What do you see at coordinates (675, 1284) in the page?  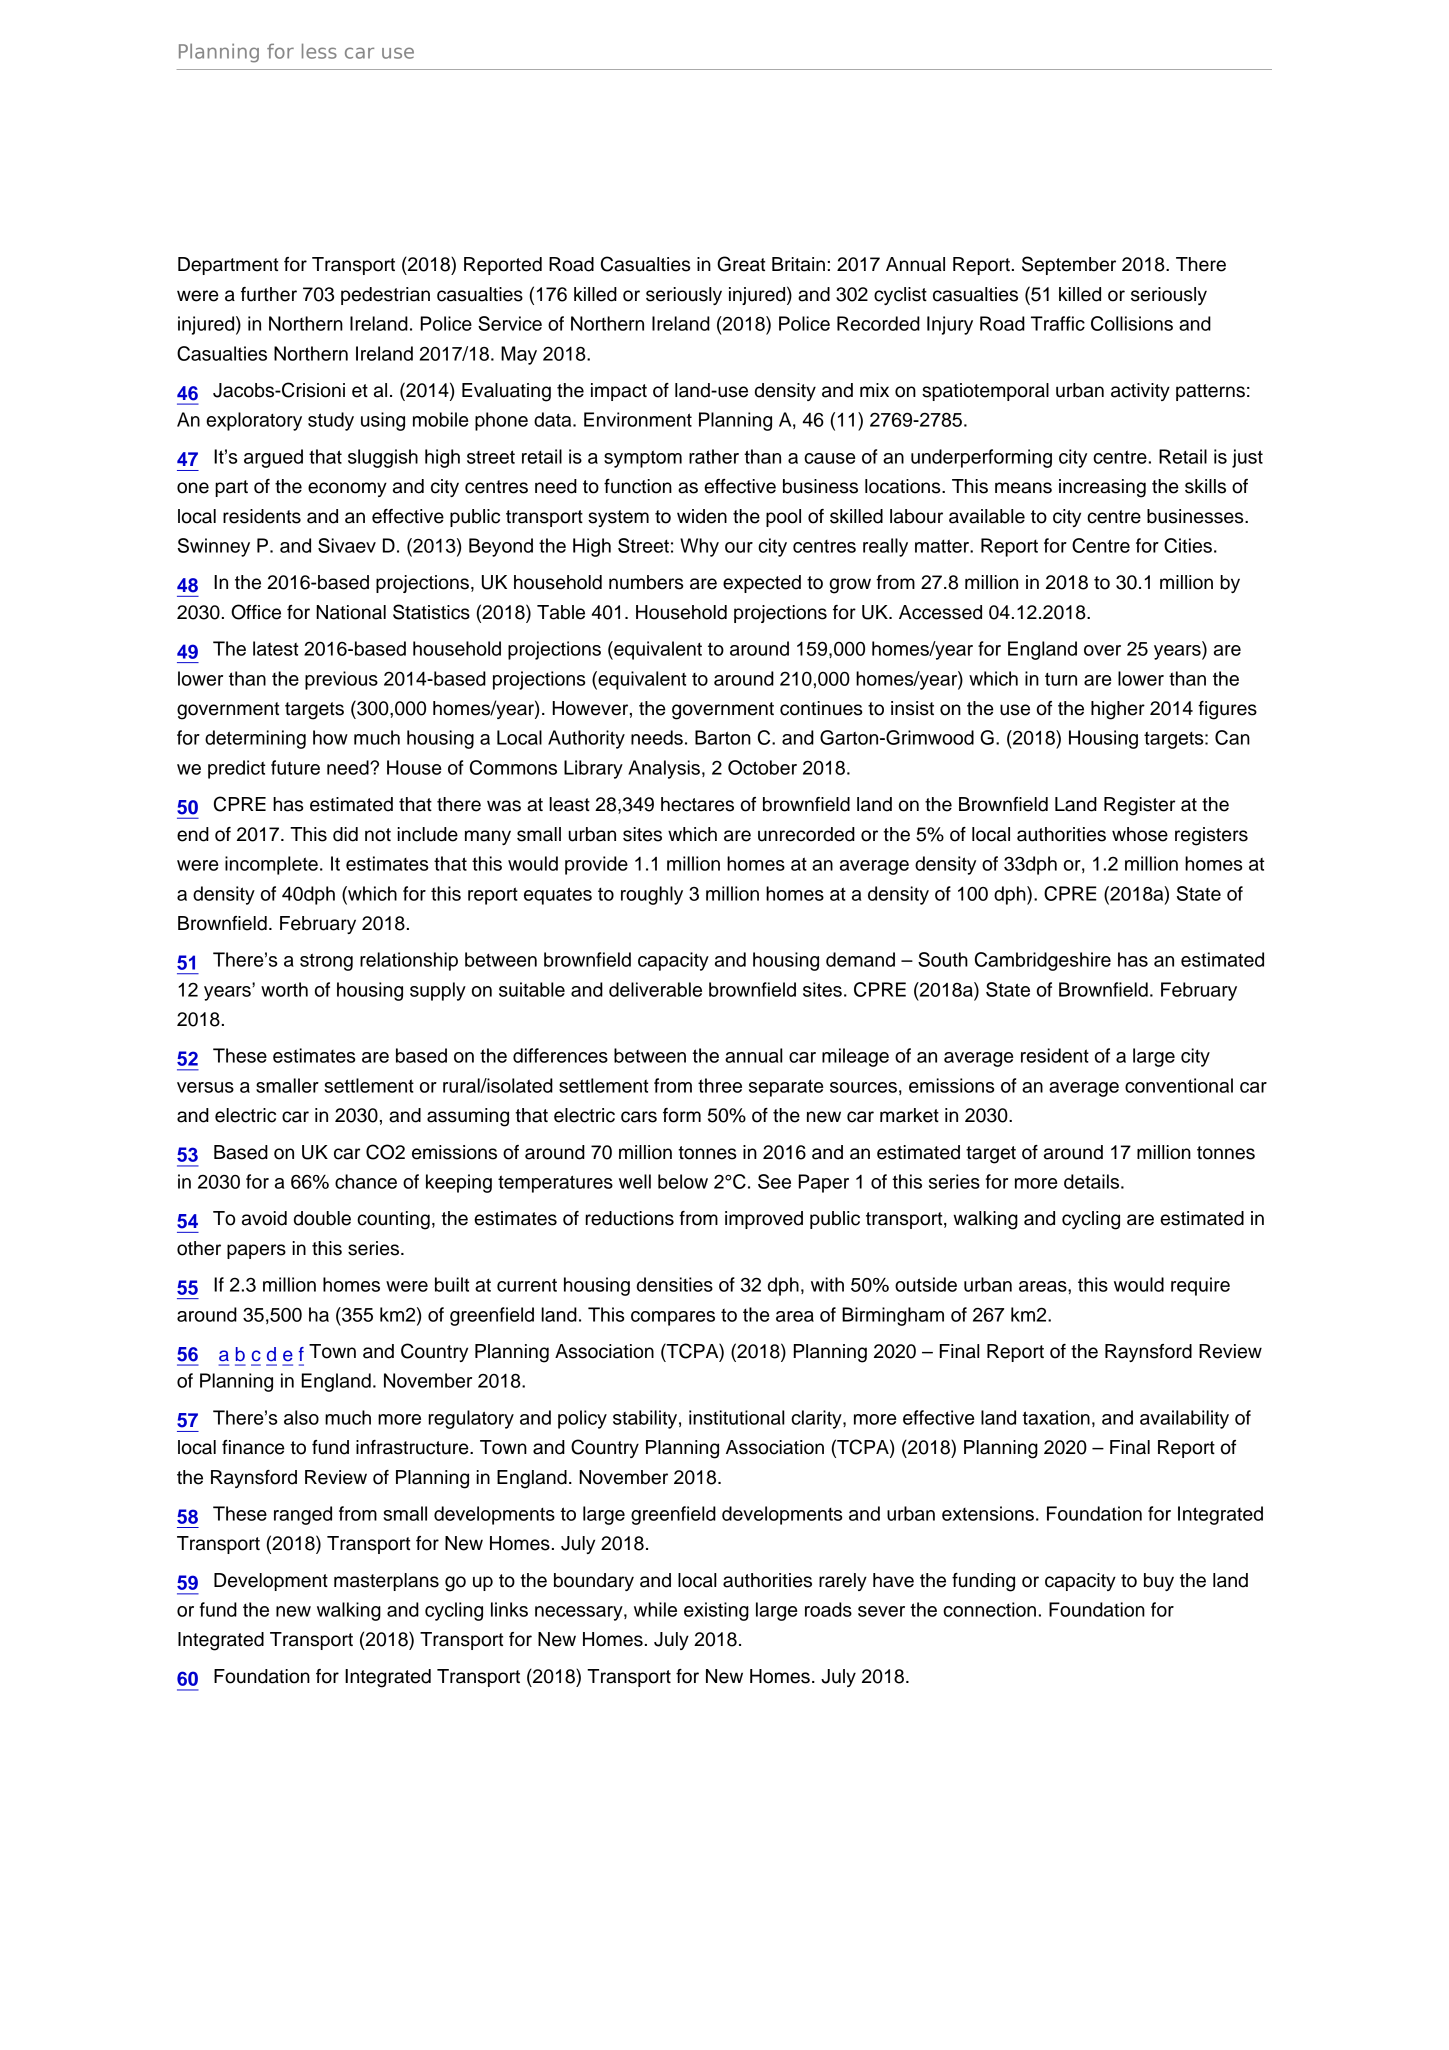 I see `densities` at bounding box center [675, 1284].
